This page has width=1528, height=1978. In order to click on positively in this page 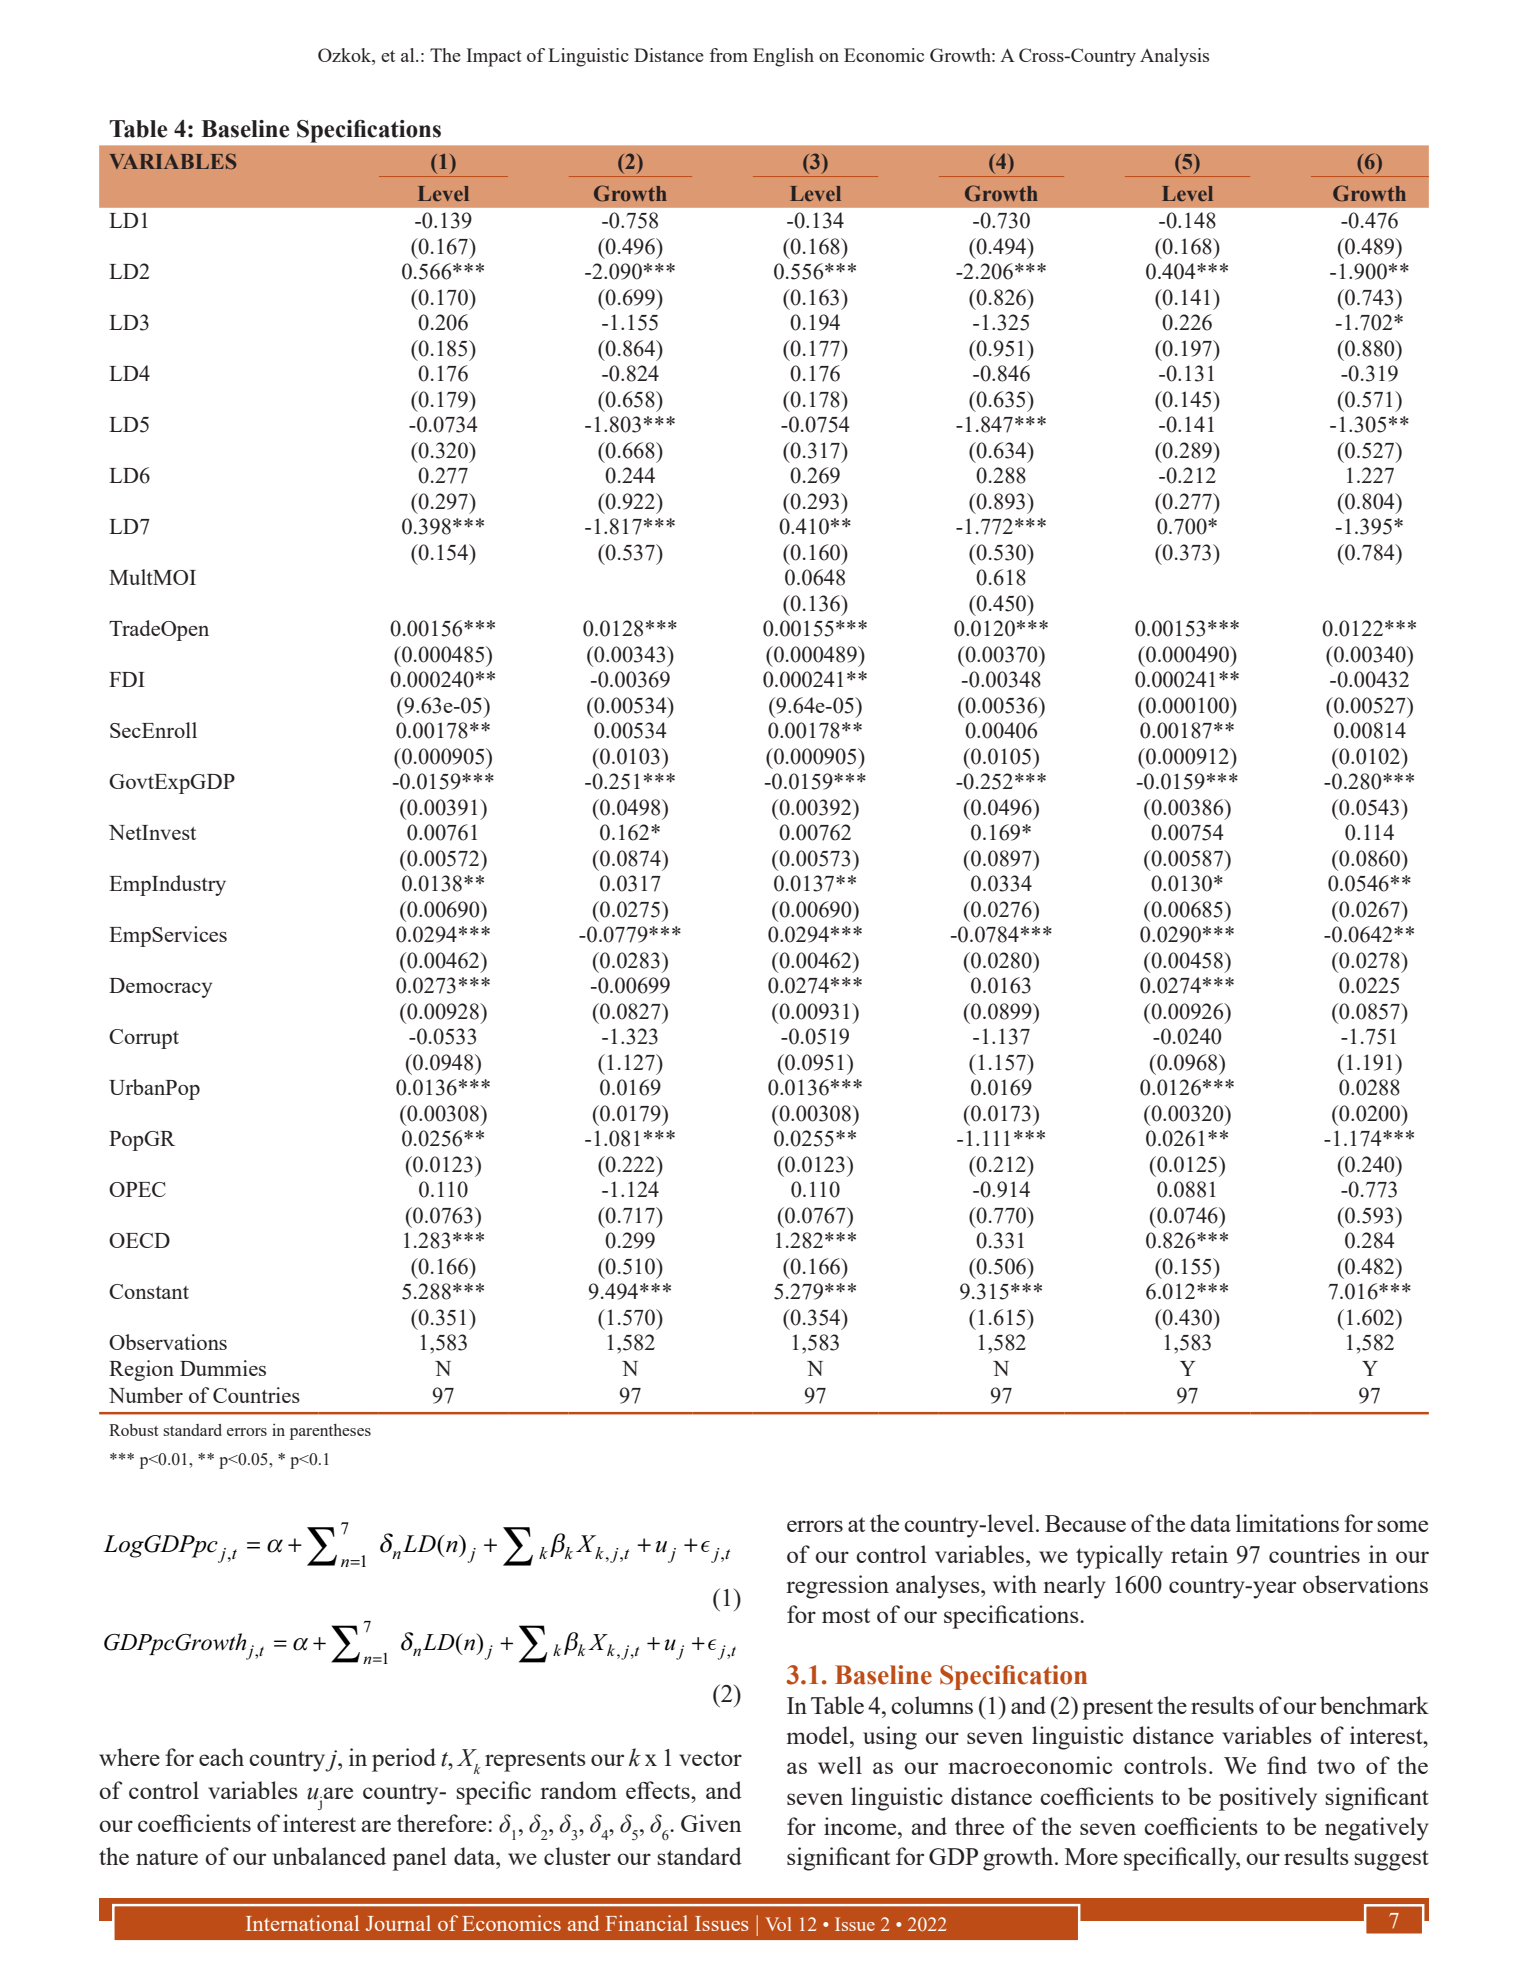, I will do `click(1268, 1799)`.
